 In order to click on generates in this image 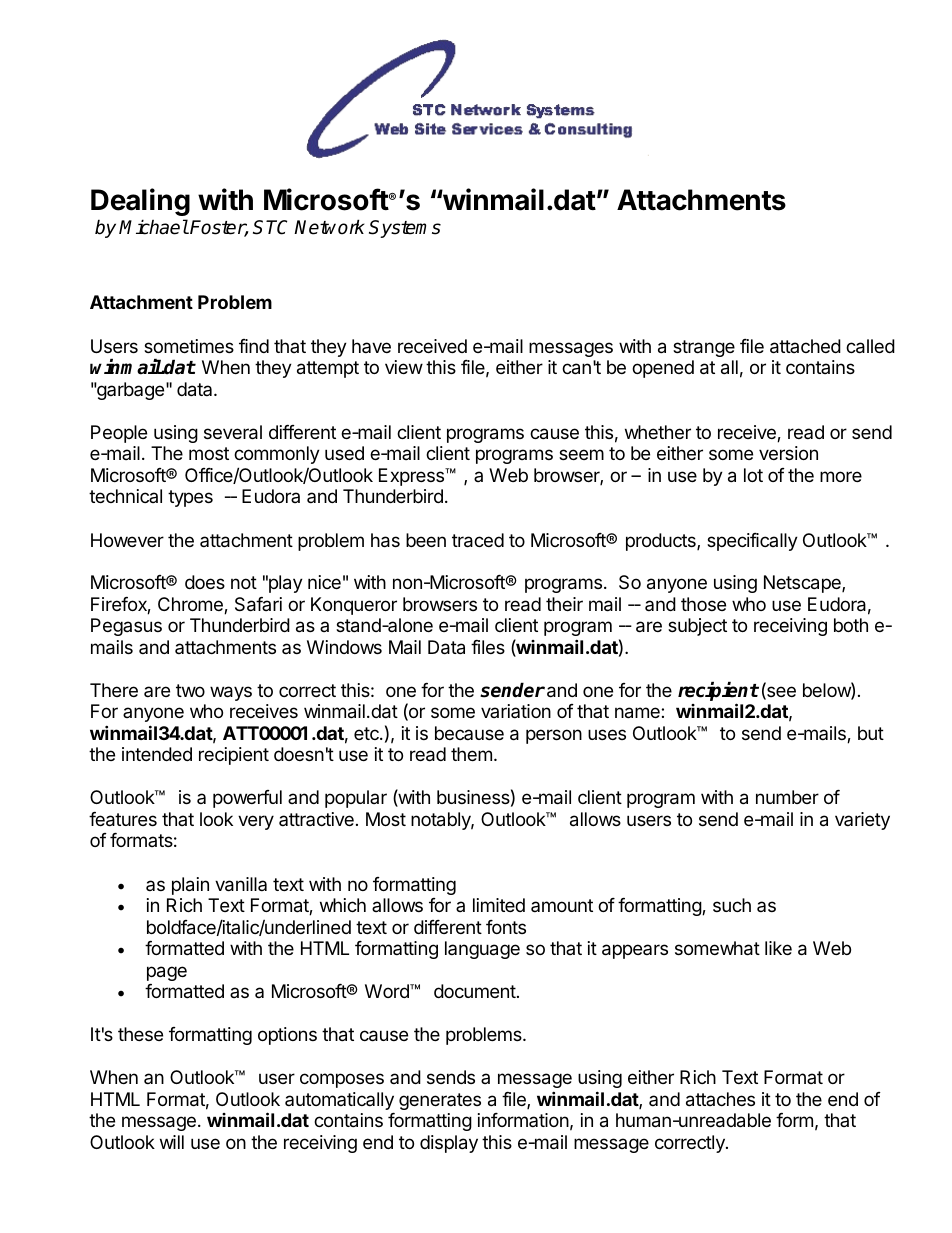, I will do `click(440, 1101)`.
